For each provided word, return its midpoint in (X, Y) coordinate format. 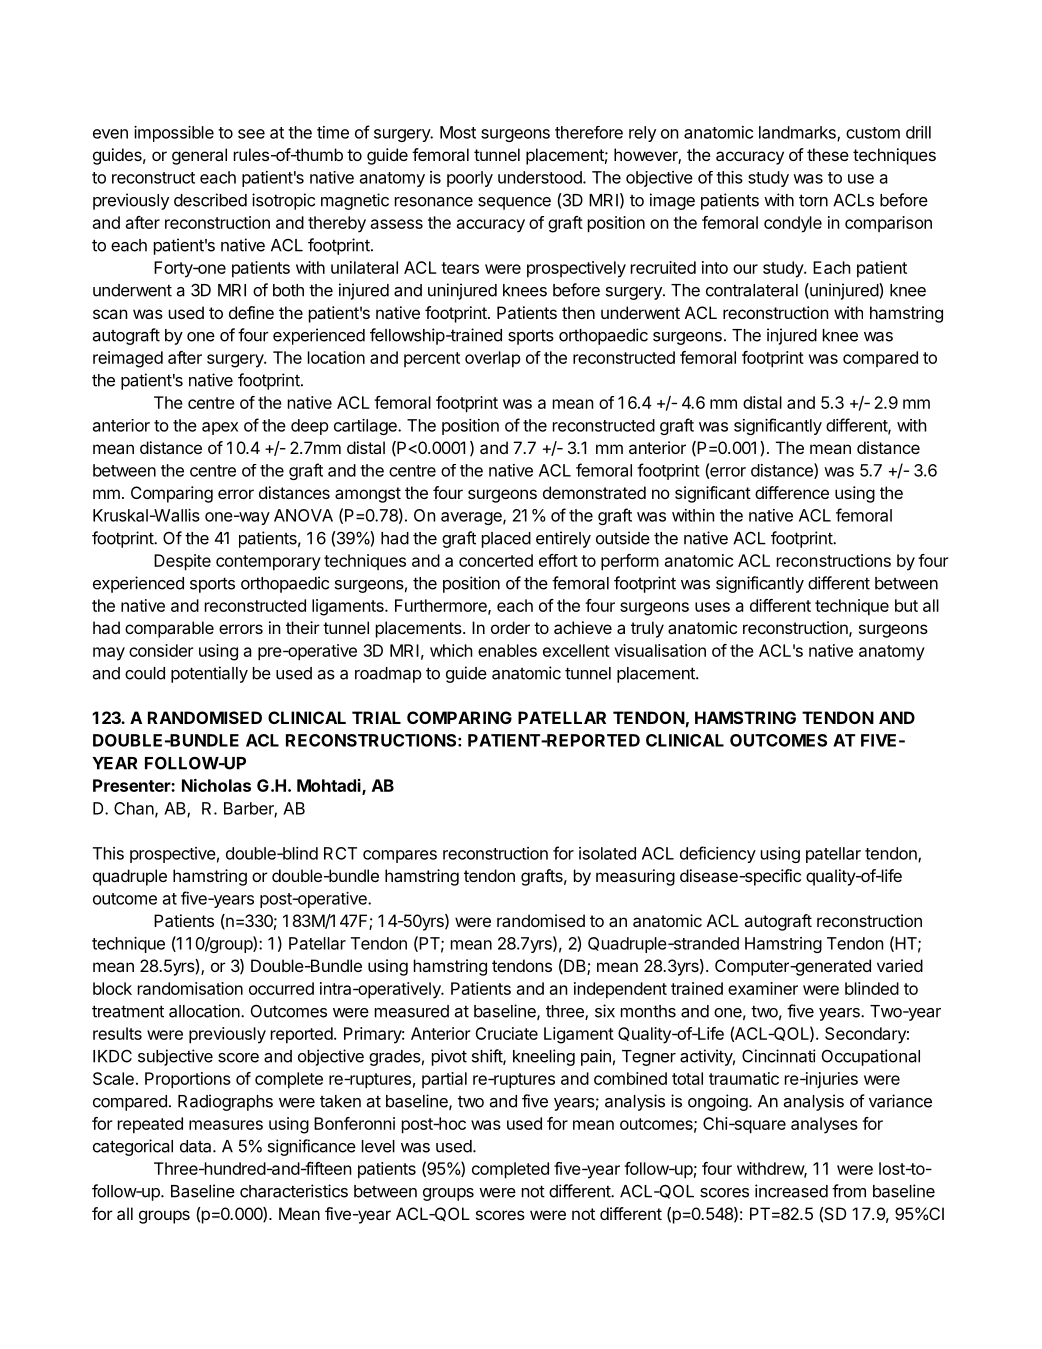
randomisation (190, 988)
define (251, 312)
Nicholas (216, 785)
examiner (763, 988)
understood (541, 177)
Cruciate (506, 1033)
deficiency (718, 854)
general (199, 156)
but (906, 605)
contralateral (752, 290)
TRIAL (376, 717)
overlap (493, 359)
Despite (182, 562)
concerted (496, 560)
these (828, 154)
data (197, 1146)
